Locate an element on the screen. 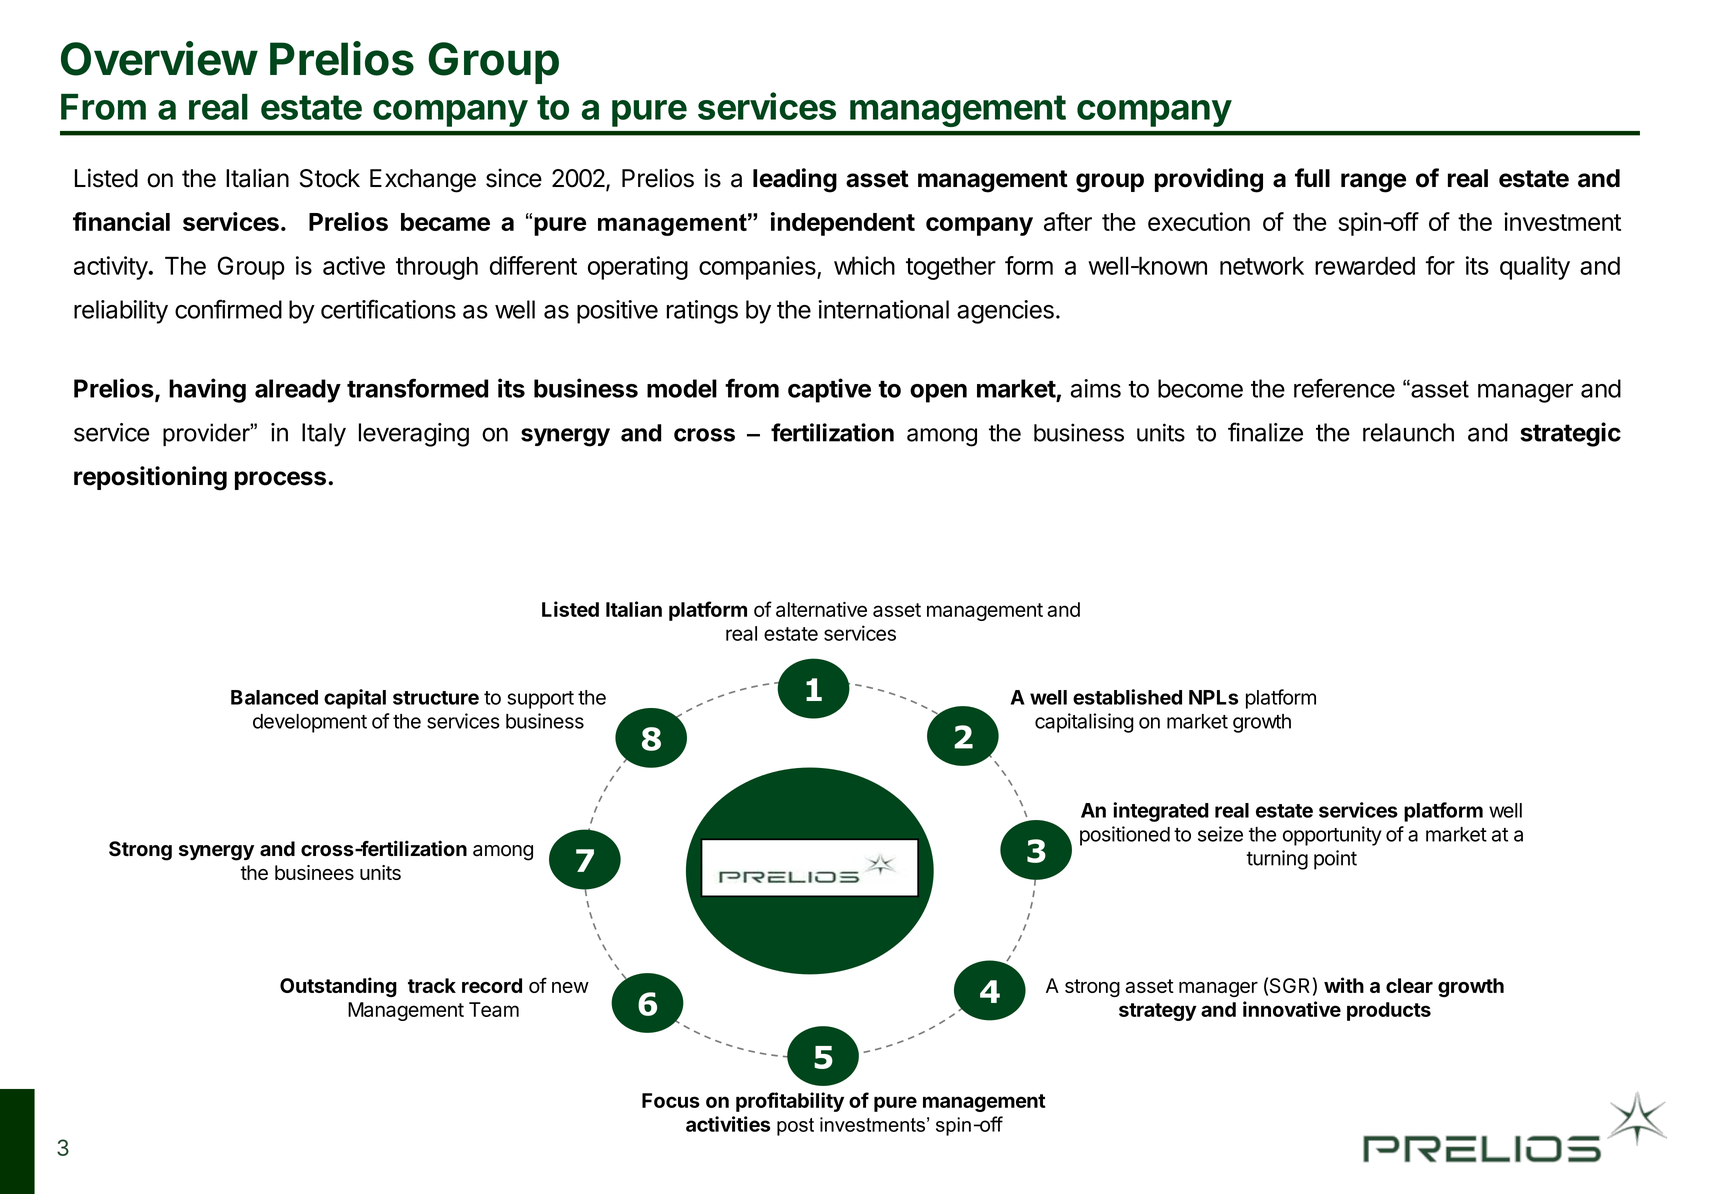 Image resolution: width=1725 pixels, height=1194 pixels. Stock is located at coordinates (330, 178).
